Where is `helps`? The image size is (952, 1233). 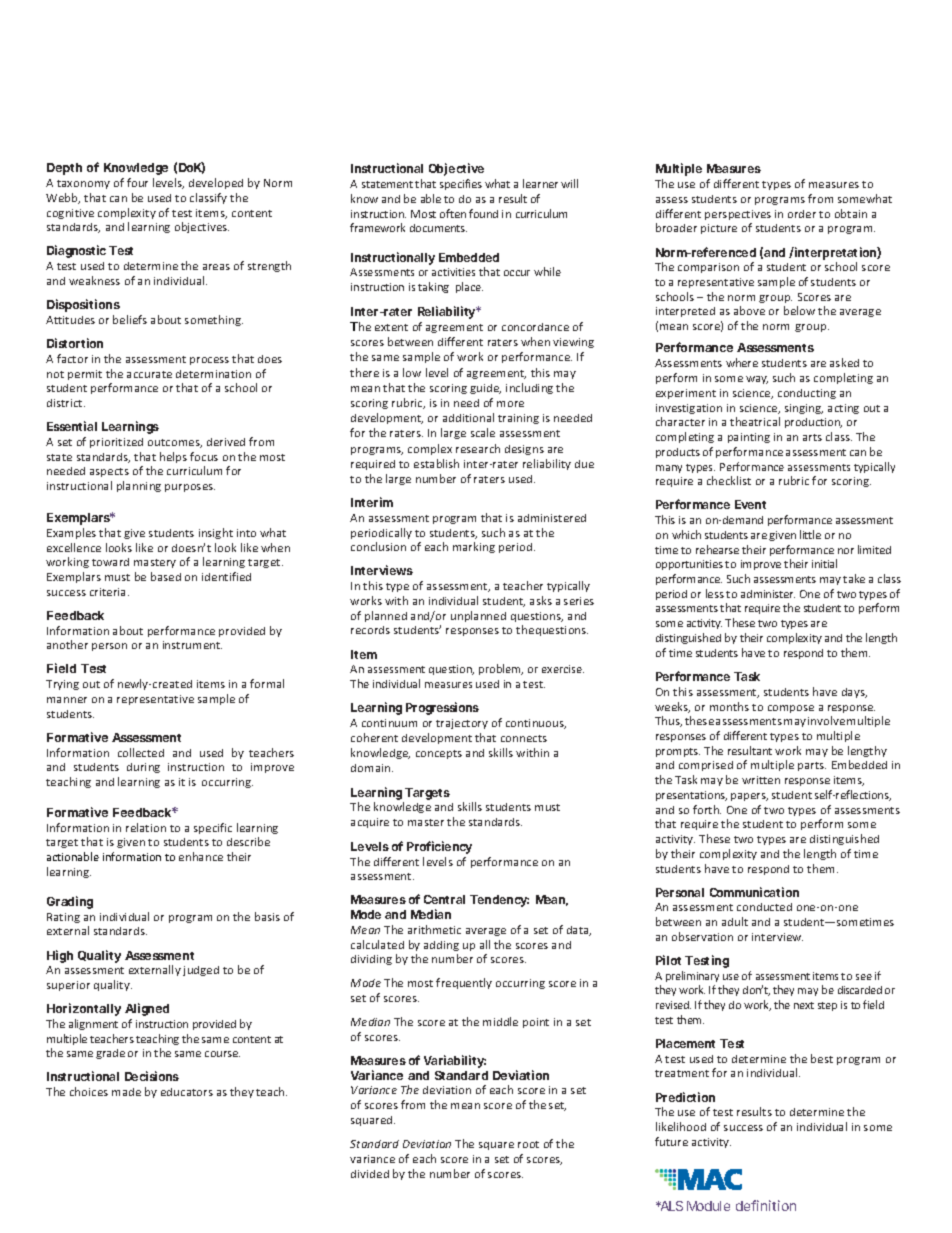 helps is located at coordinates (173, 457).
